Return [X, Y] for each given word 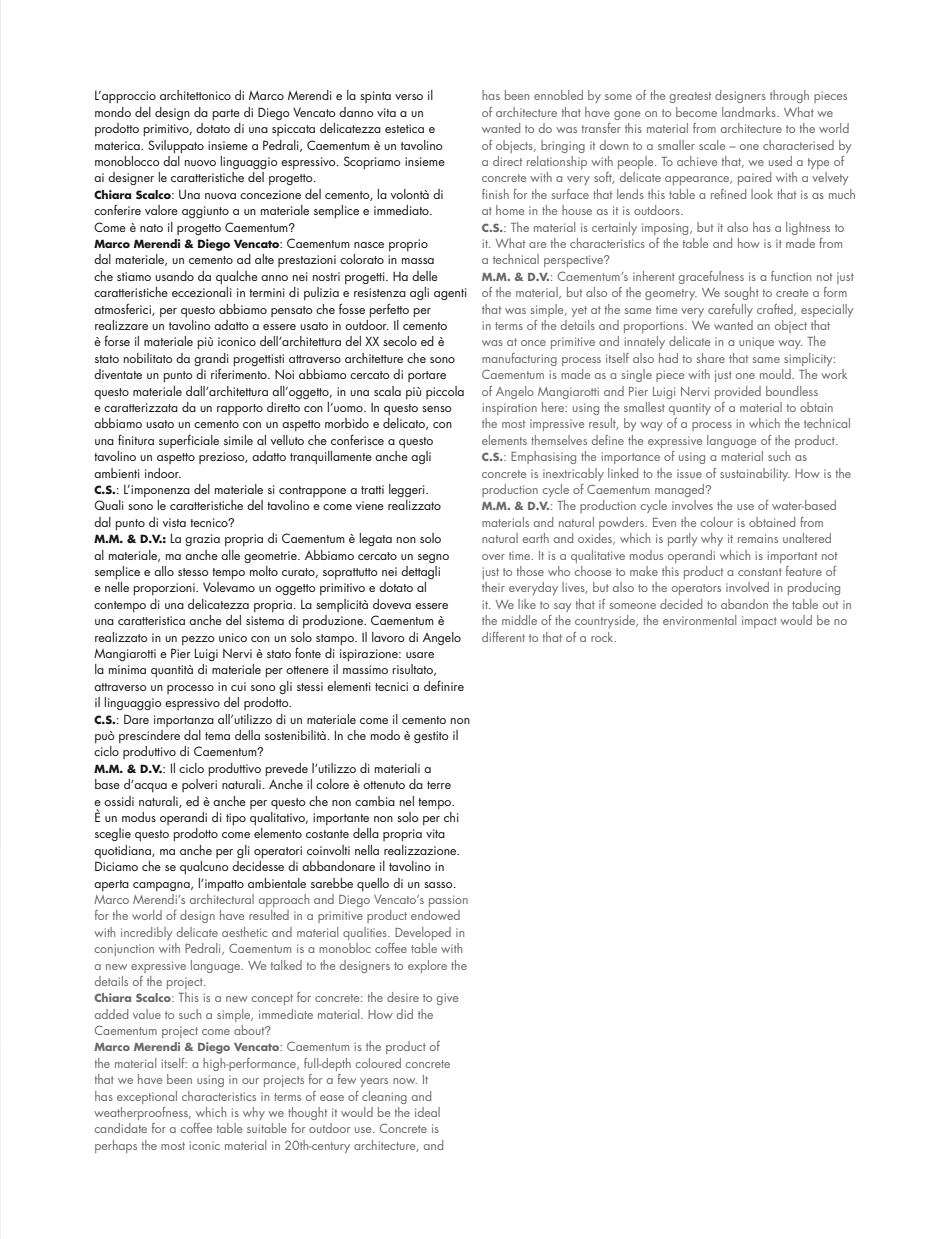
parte [226, 114]
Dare [136, 719]
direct [507, 161]
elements [504, 440]
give [447, 999]
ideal [427, 1112]
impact [759, 622]
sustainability [755, 474]
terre [439, 785]
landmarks [750, 112]
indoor [163, 473]
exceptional [147, 1097]
